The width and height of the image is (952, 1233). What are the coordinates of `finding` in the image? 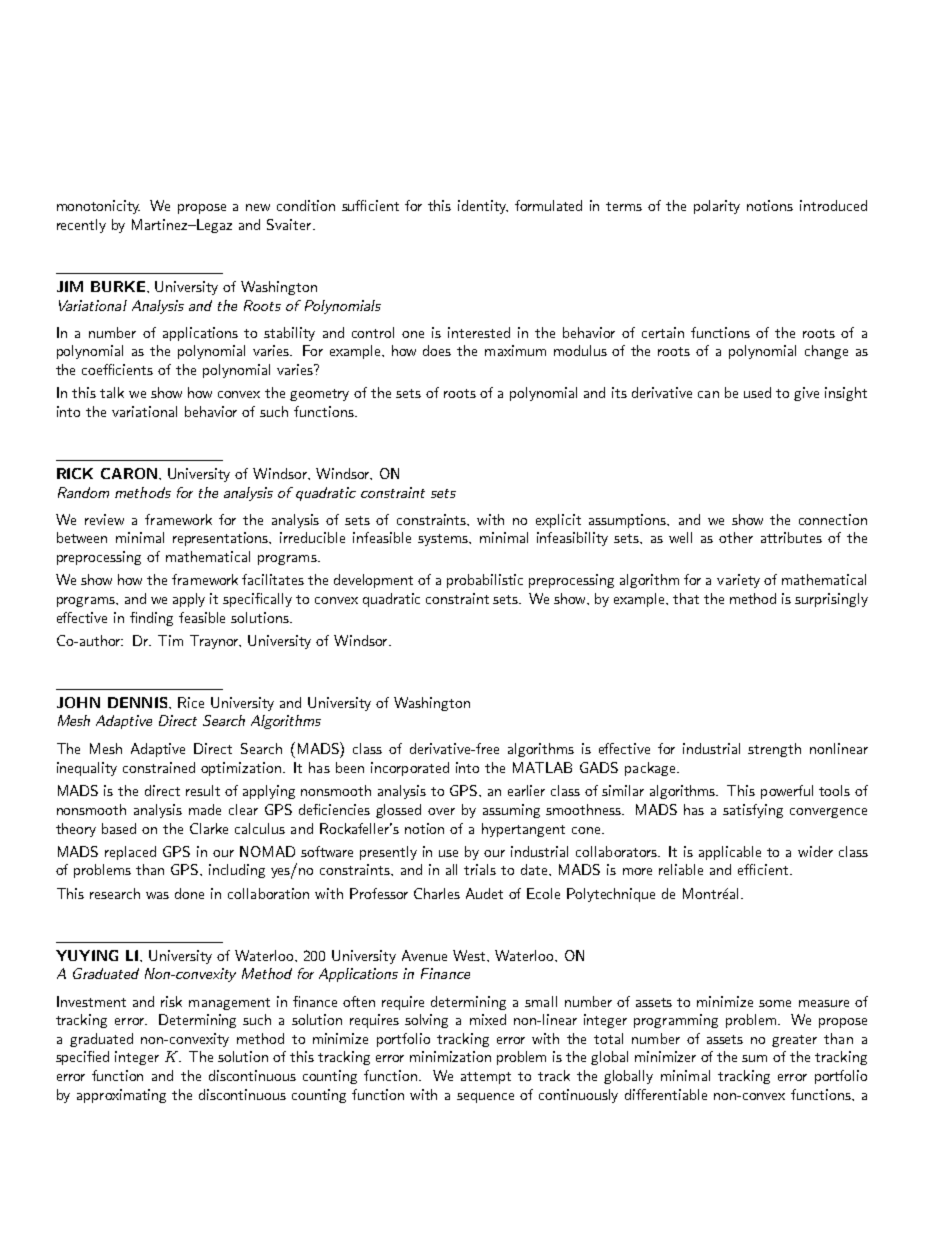 It's located at (151, 619).
